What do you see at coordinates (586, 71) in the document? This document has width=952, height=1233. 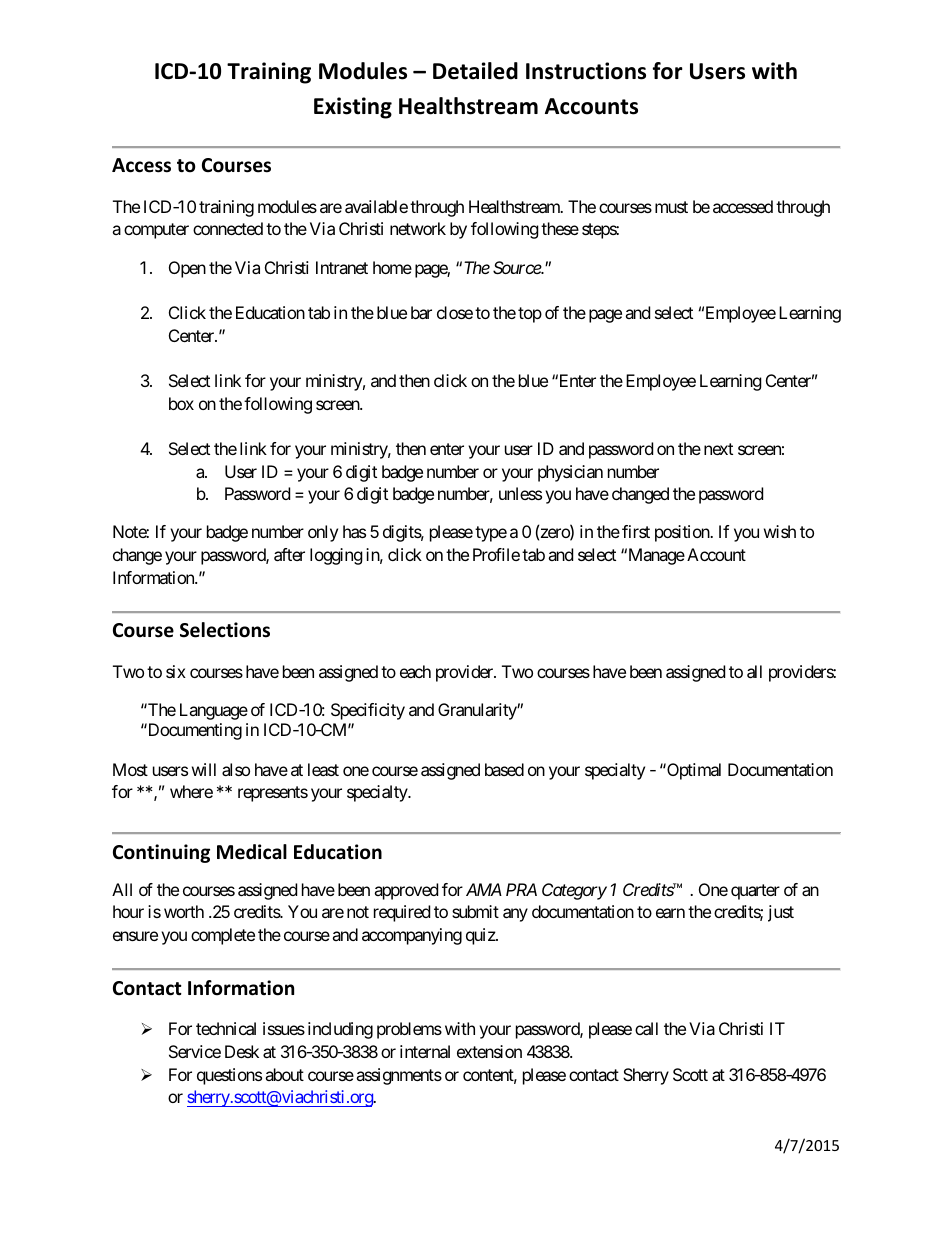 I see `Instructions` at bounding box center [586, 71].
